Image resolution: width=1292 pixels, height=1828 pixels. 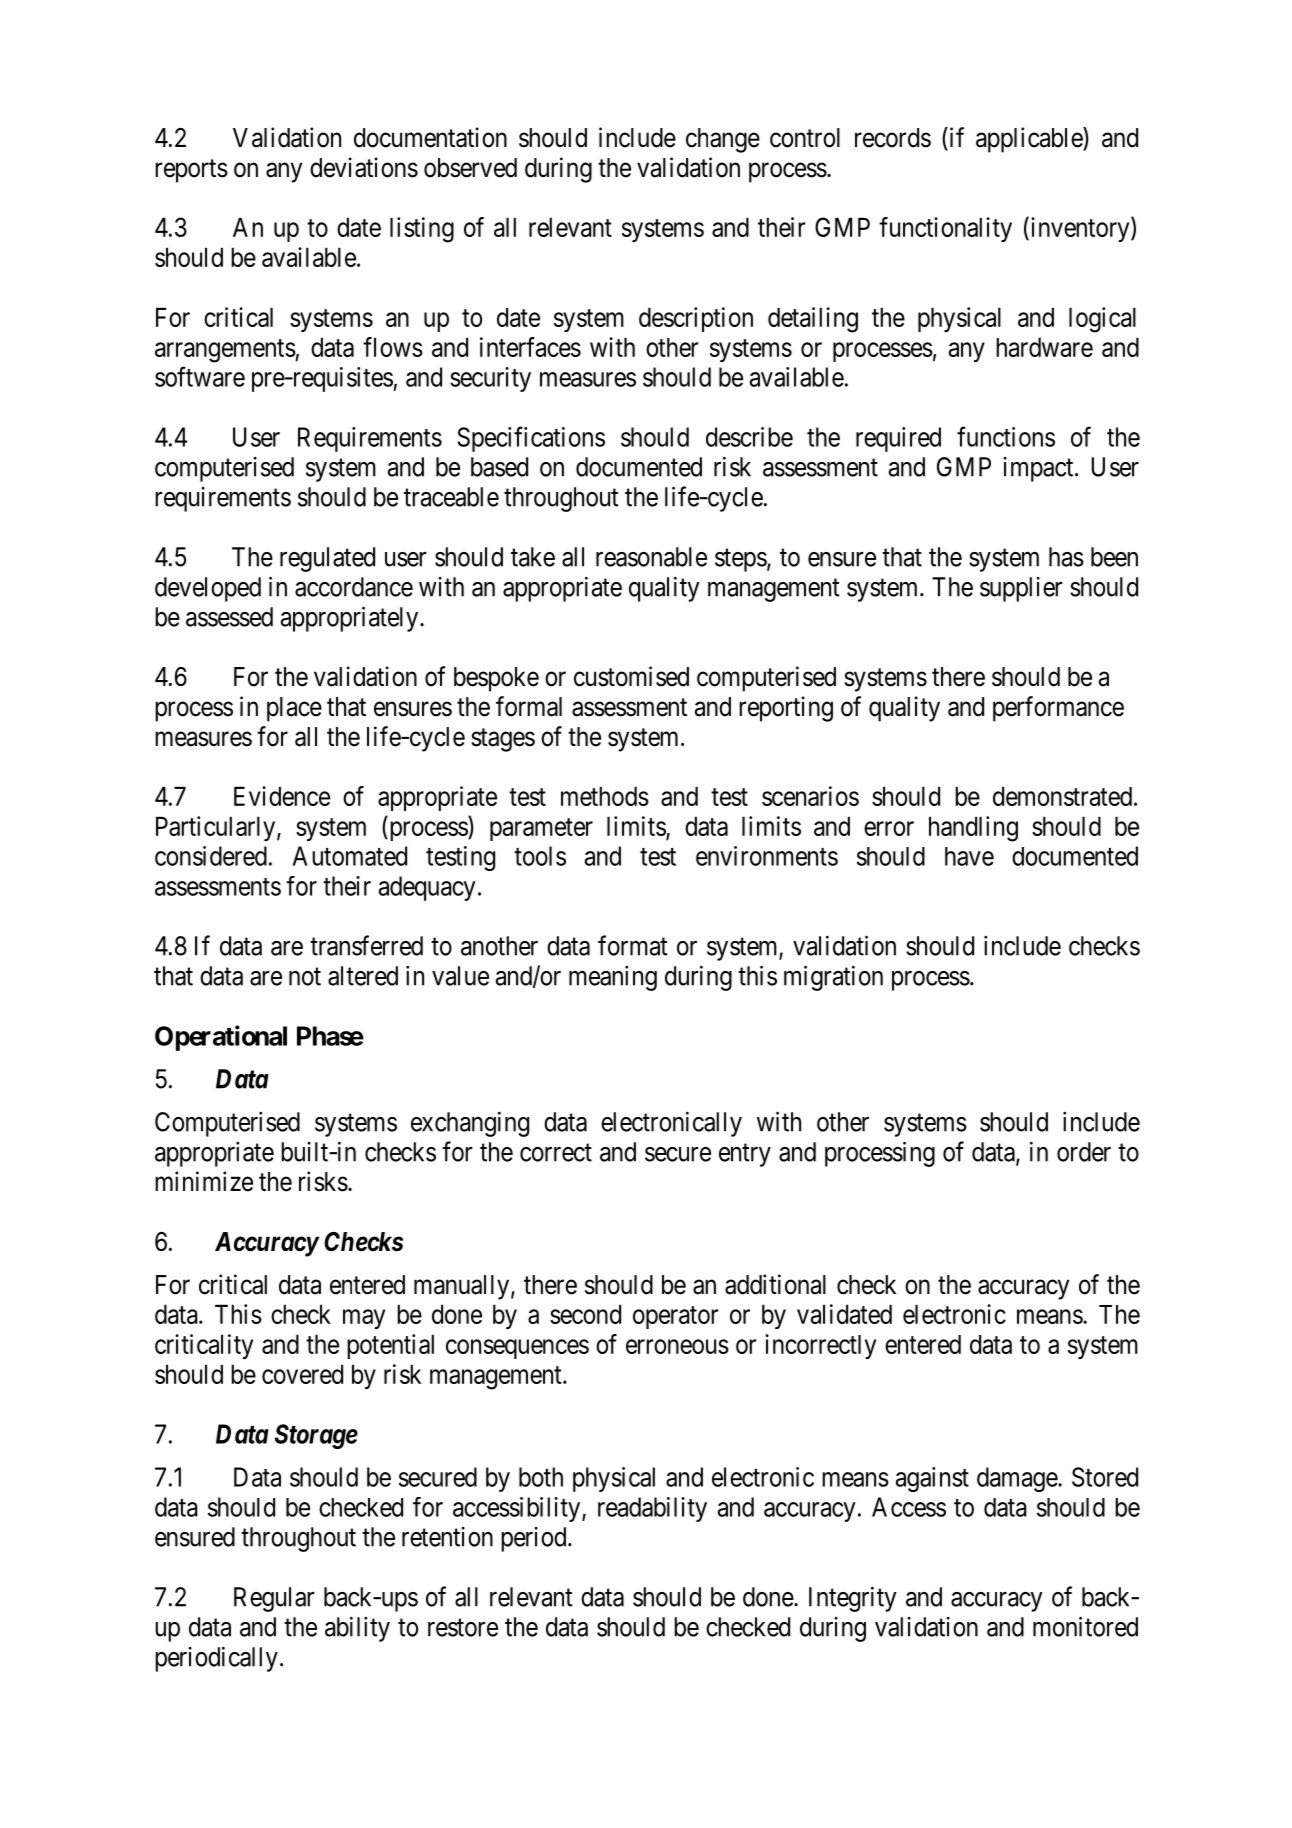 I want to click on have, so click(x=969, y=856).
